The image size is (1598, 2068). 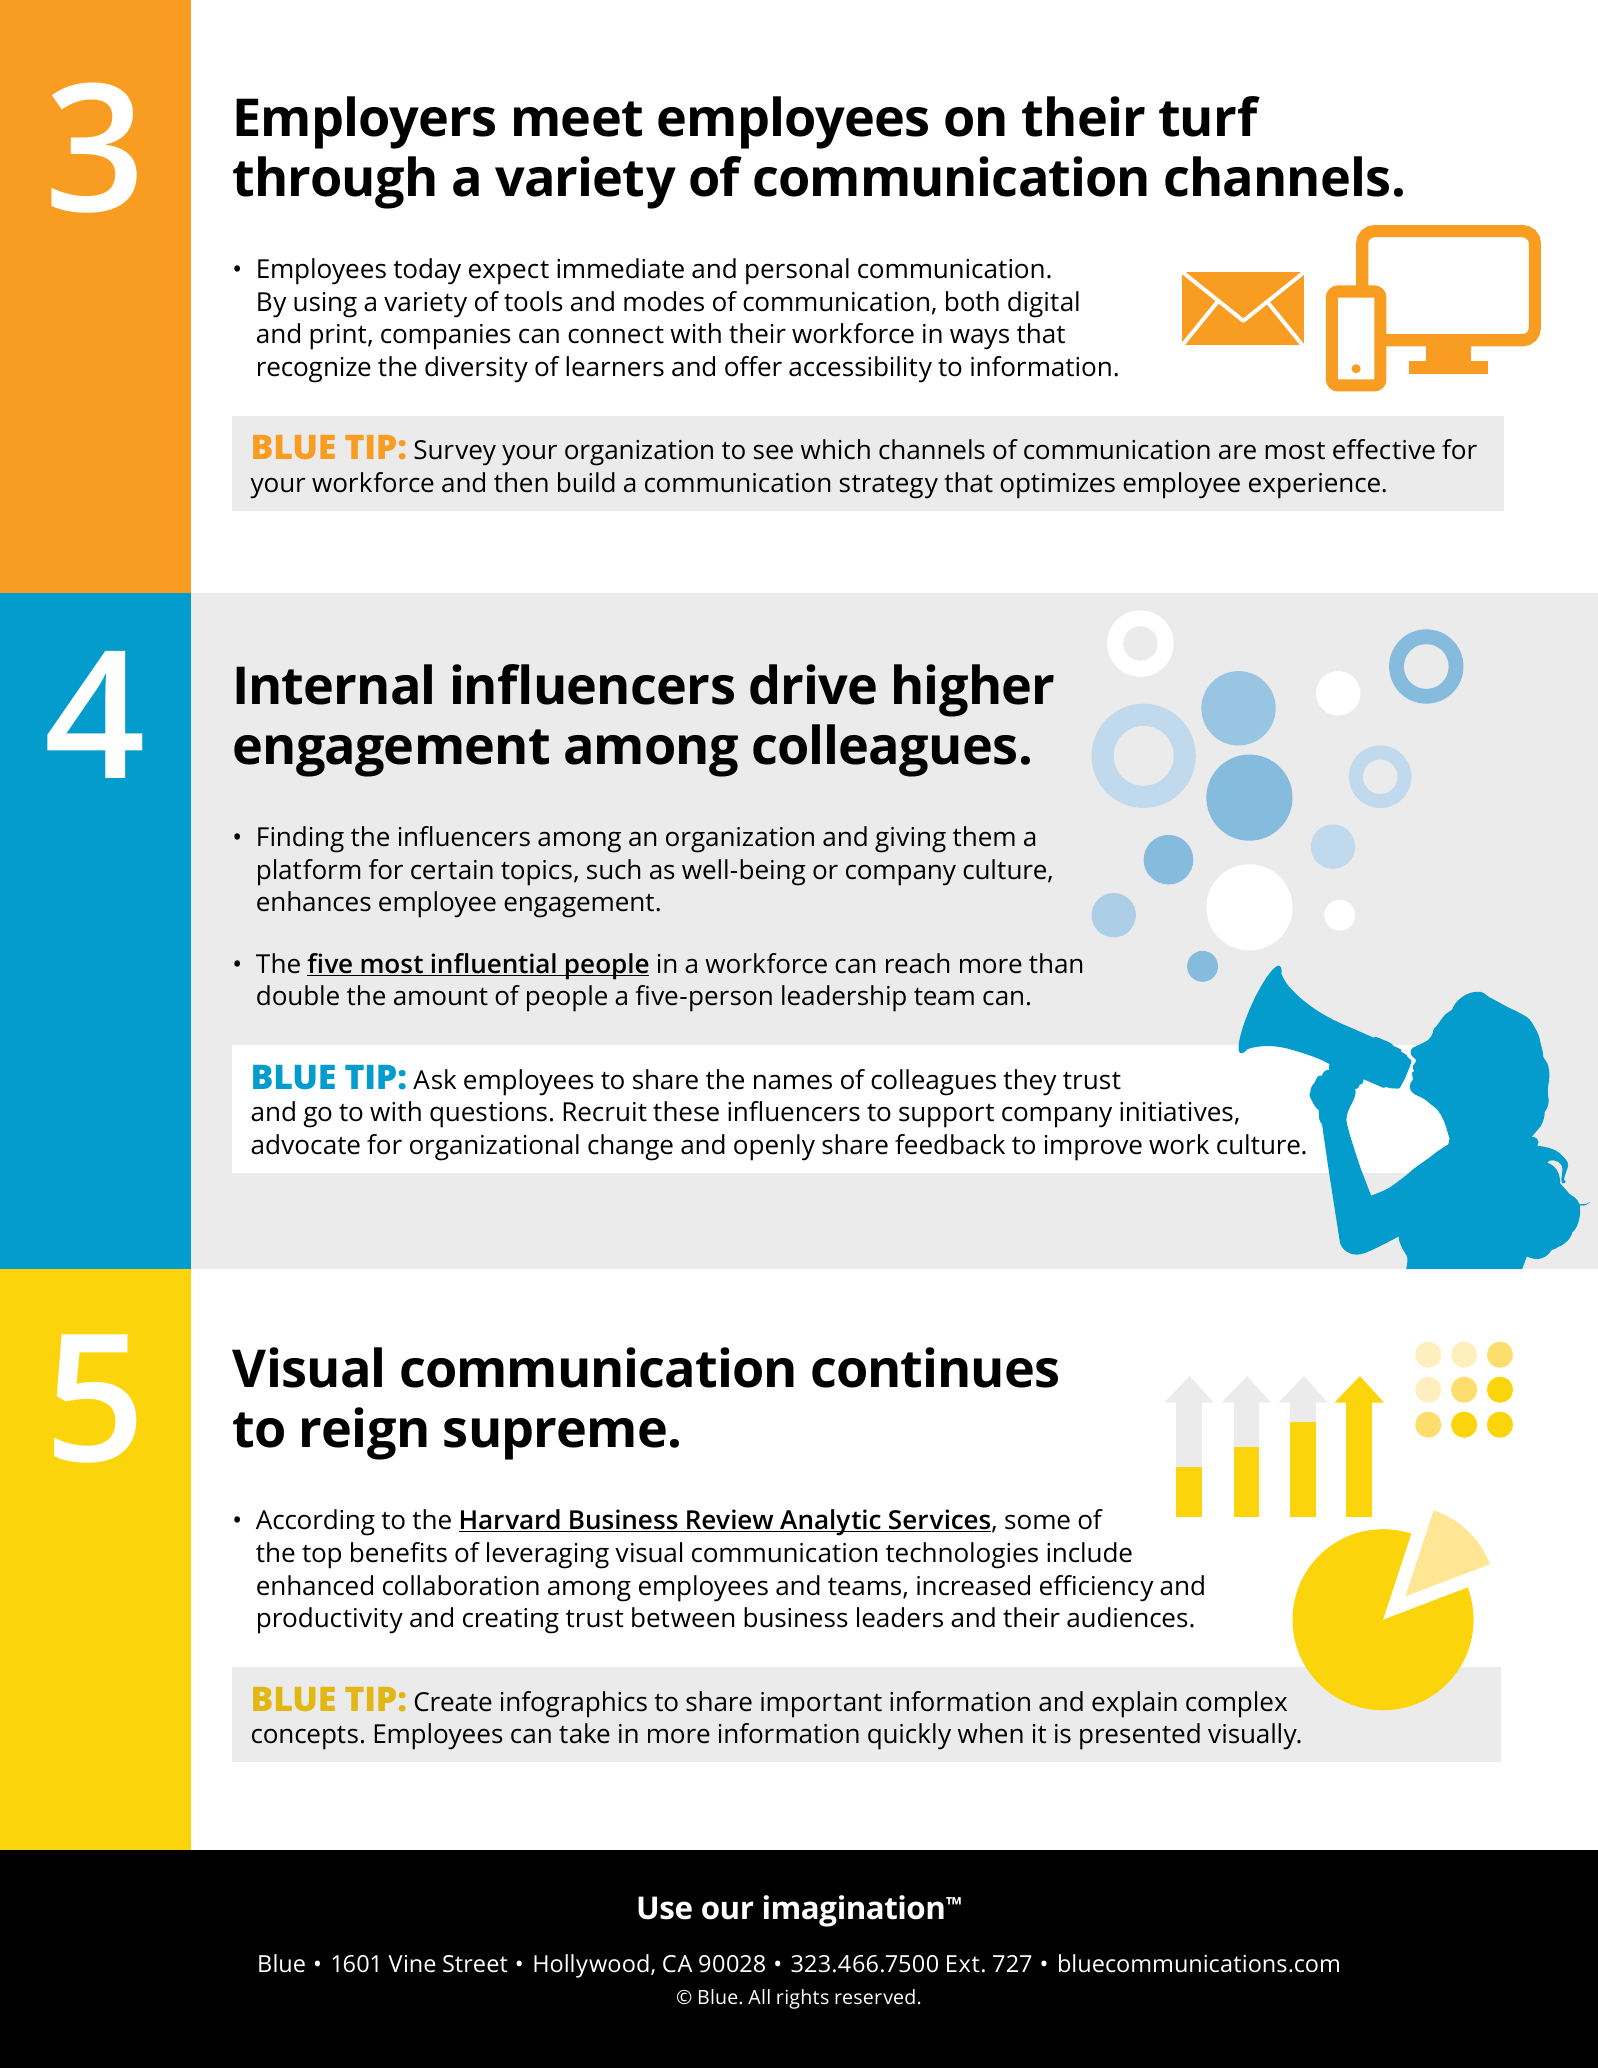 What do you see at coordinates (1209, 116) in the document?
I see `turf` at bounding box center [1209, 116].
